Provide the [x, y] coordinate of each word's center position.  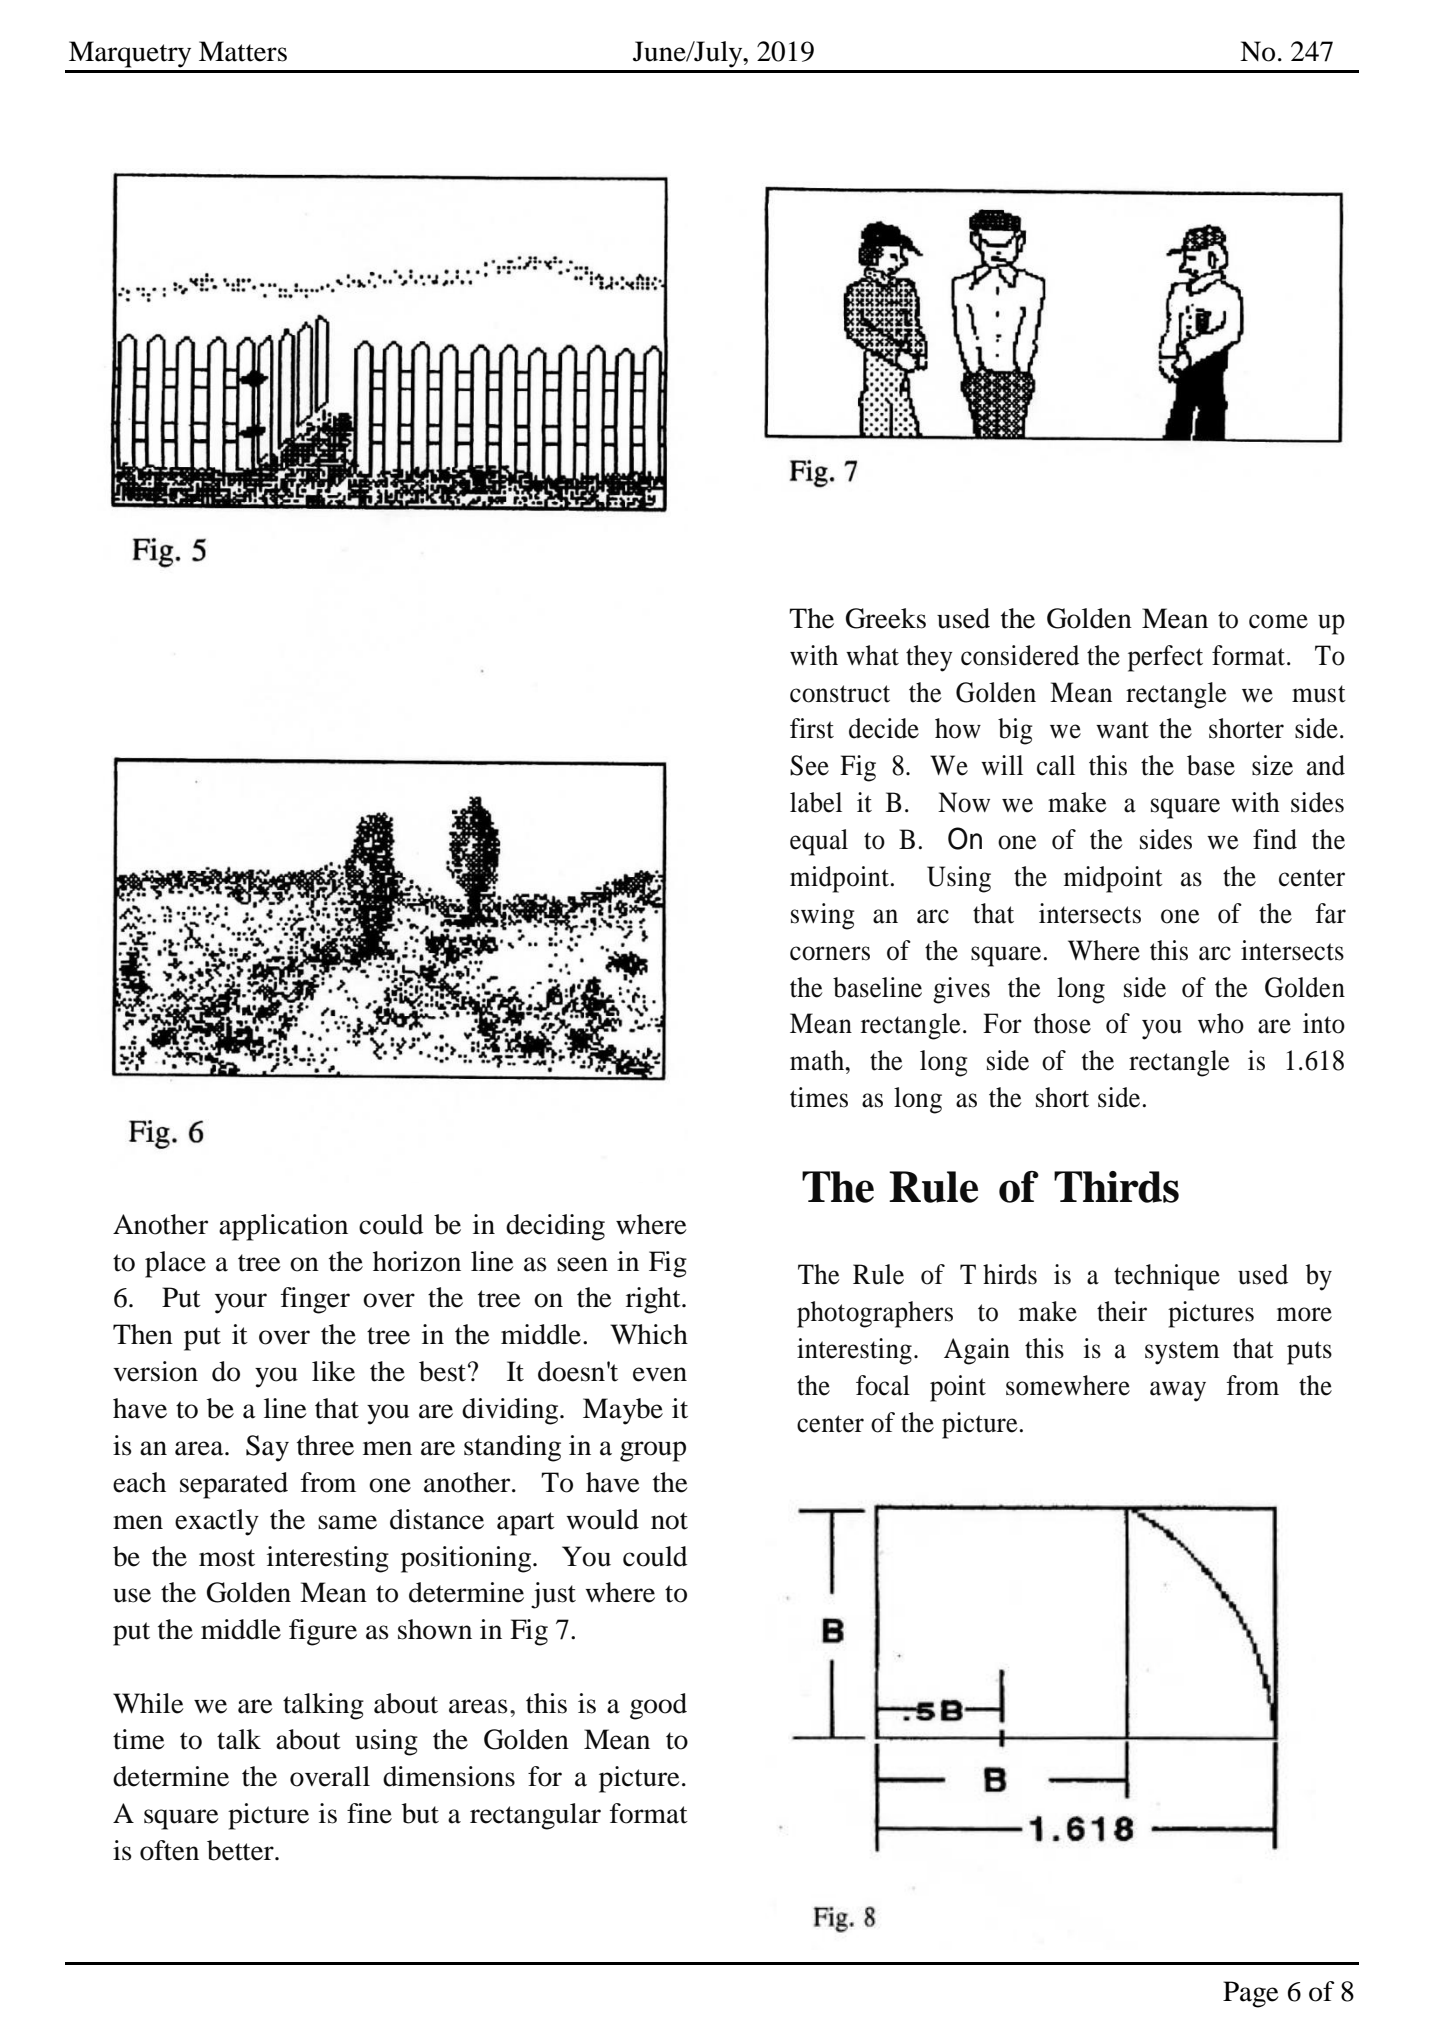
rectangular [535, 1816]
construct [840, 694]
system [1182, 1353]
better [241, 1850]
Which [649, 1334]
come [1278, 621]
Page [1251, 1994]
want [1122, 730]
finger [315, 1300]
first [812, 728]
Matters [243, 51]
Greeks [886, 618]
